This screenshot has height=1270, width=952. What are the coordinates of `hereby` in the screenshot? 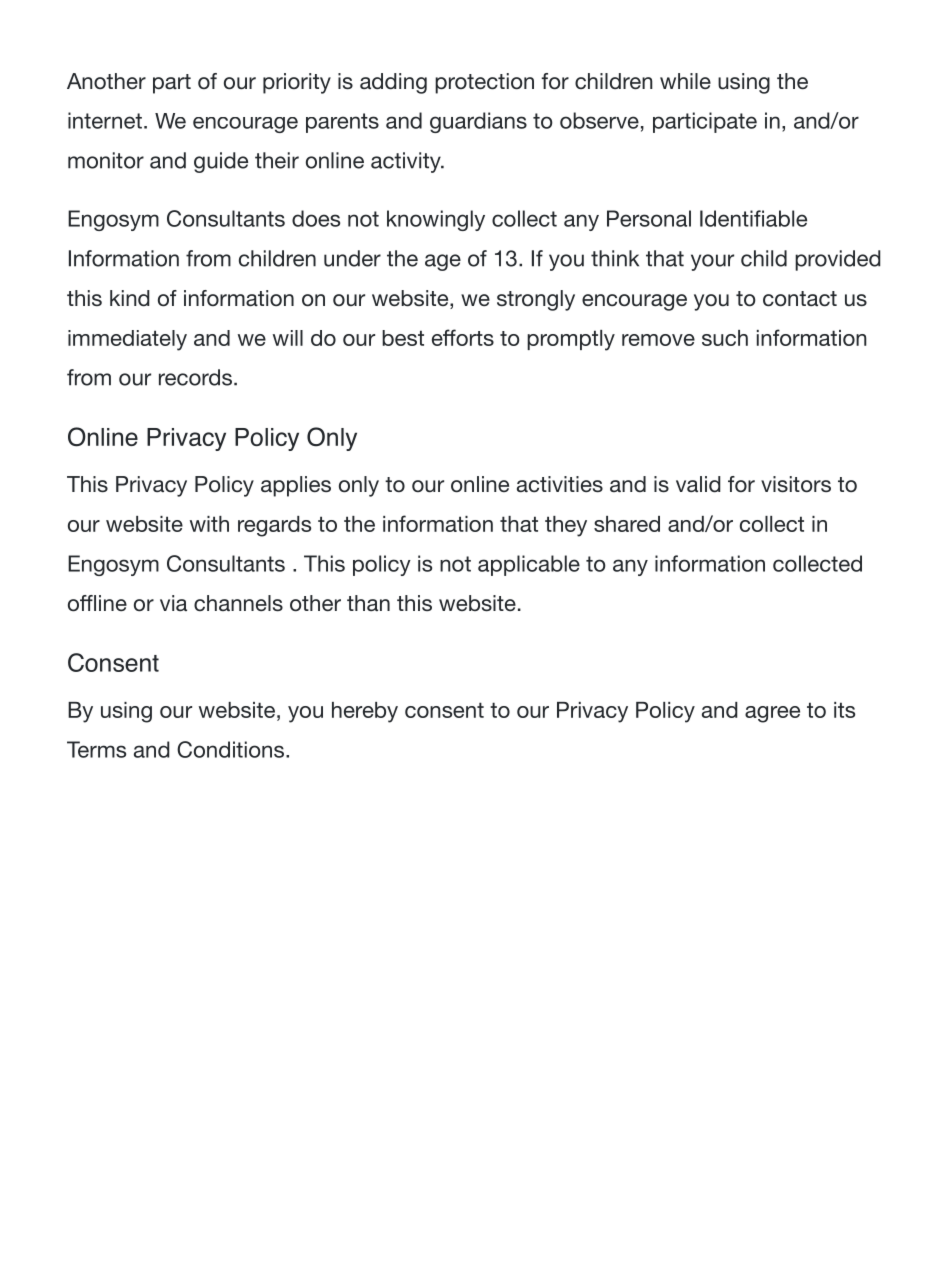 It's located at (365, 712).
